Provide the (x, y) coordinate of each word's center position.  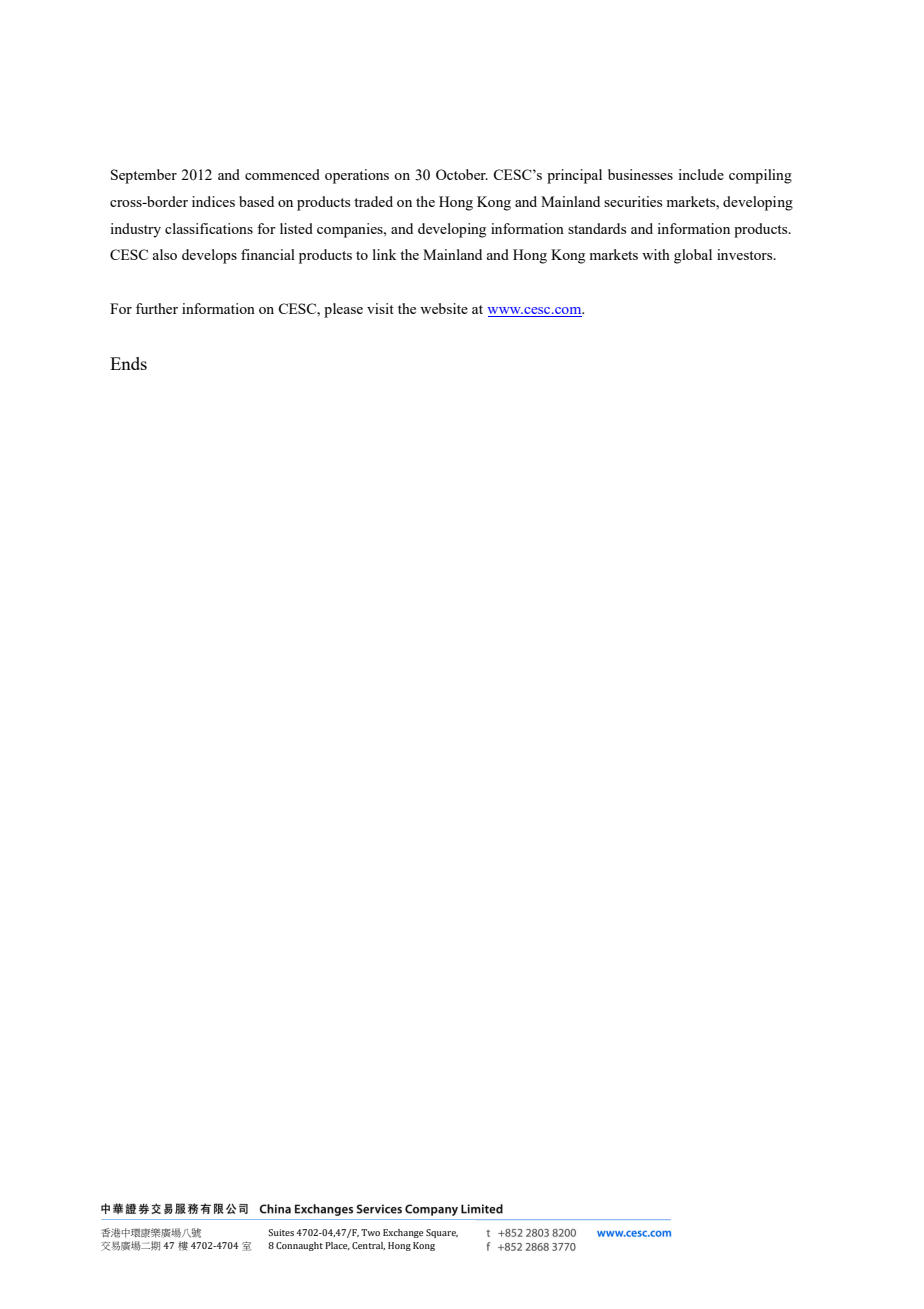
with (656, 254)
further (157, 308)
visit (380, 308)
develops (209, 256)
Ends (128, 363)
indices (213, 201)
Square (442, 1233)
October (462, 174)
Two (370, 1232)
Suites (281, 1232)
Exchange (403, 1233)
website (444, 308)
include (701, 174)
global (693, 256)
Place (337, 1246)
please (343, 310)
